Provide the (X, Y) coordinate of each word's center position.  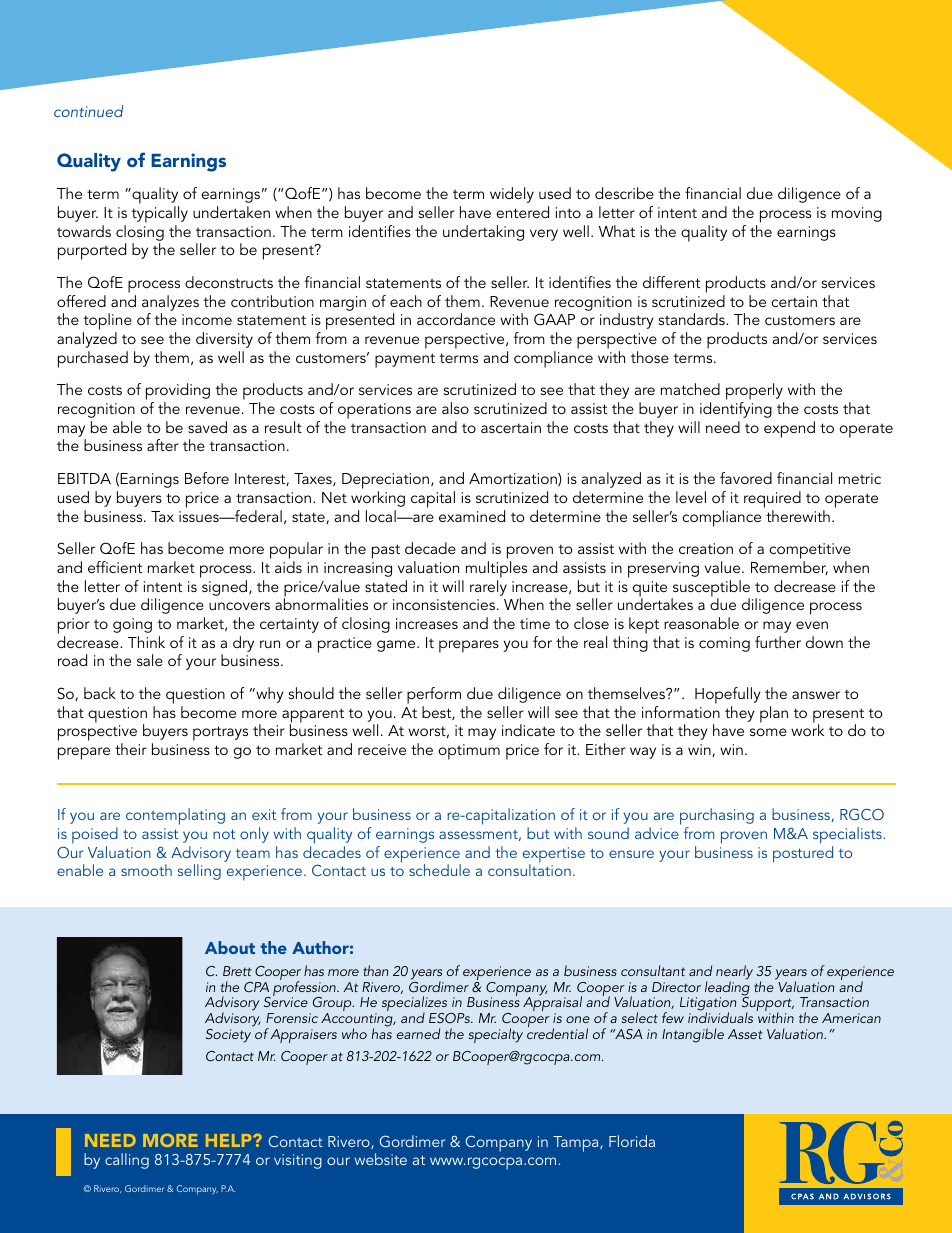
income (207, 319)
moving (857, 214)
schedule (439, 870)
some (768, 732)
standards (693, 319)
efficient (115, 567)
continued (88, 111)
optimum (469, 752)
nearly (734, 974)
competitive (810, 552)
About (230, 947)
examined (472, 516)
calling (127, 1161)
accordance (456, 319)
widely (512, 195)
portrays (220, 733)
